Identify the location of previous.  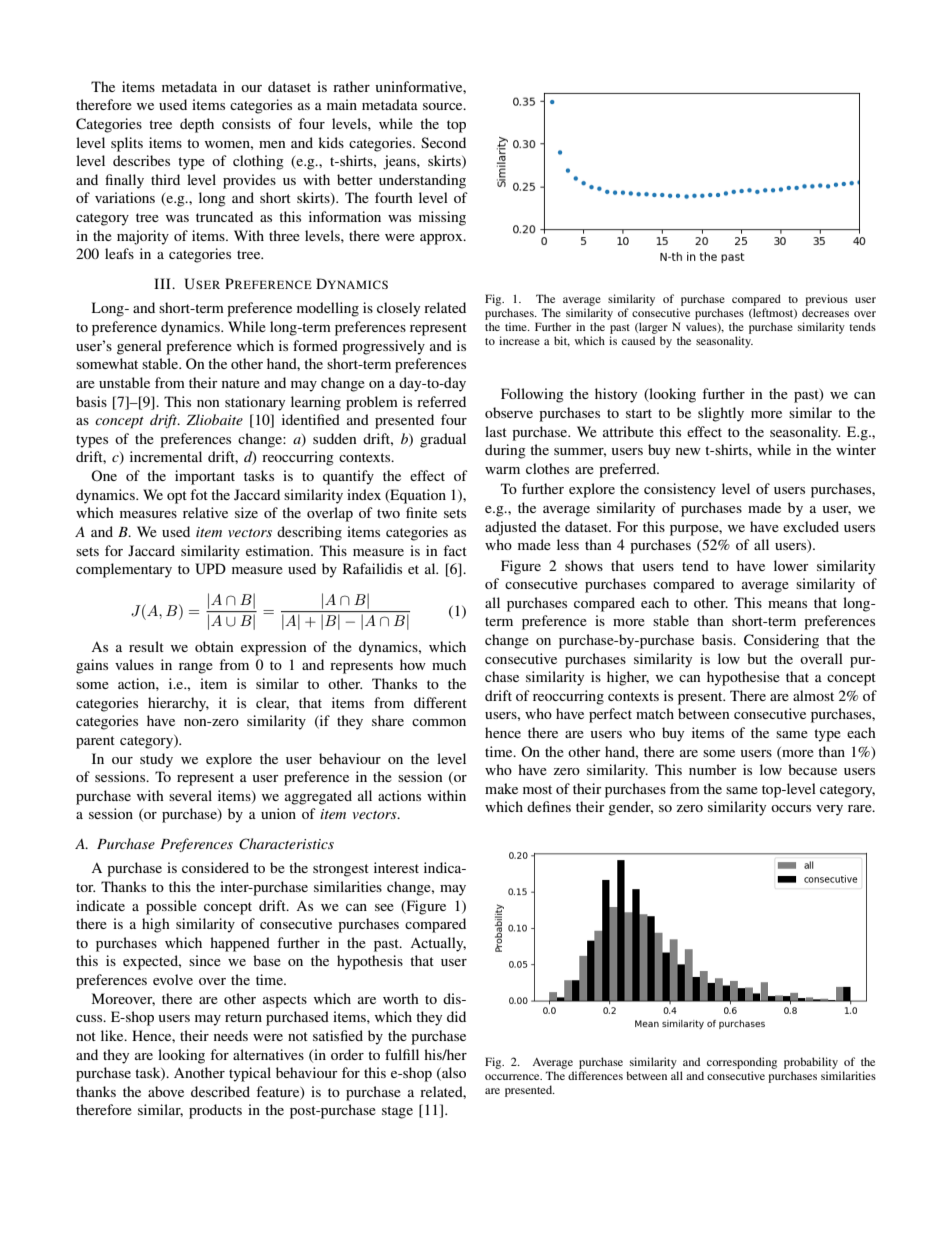
(826, 300).
